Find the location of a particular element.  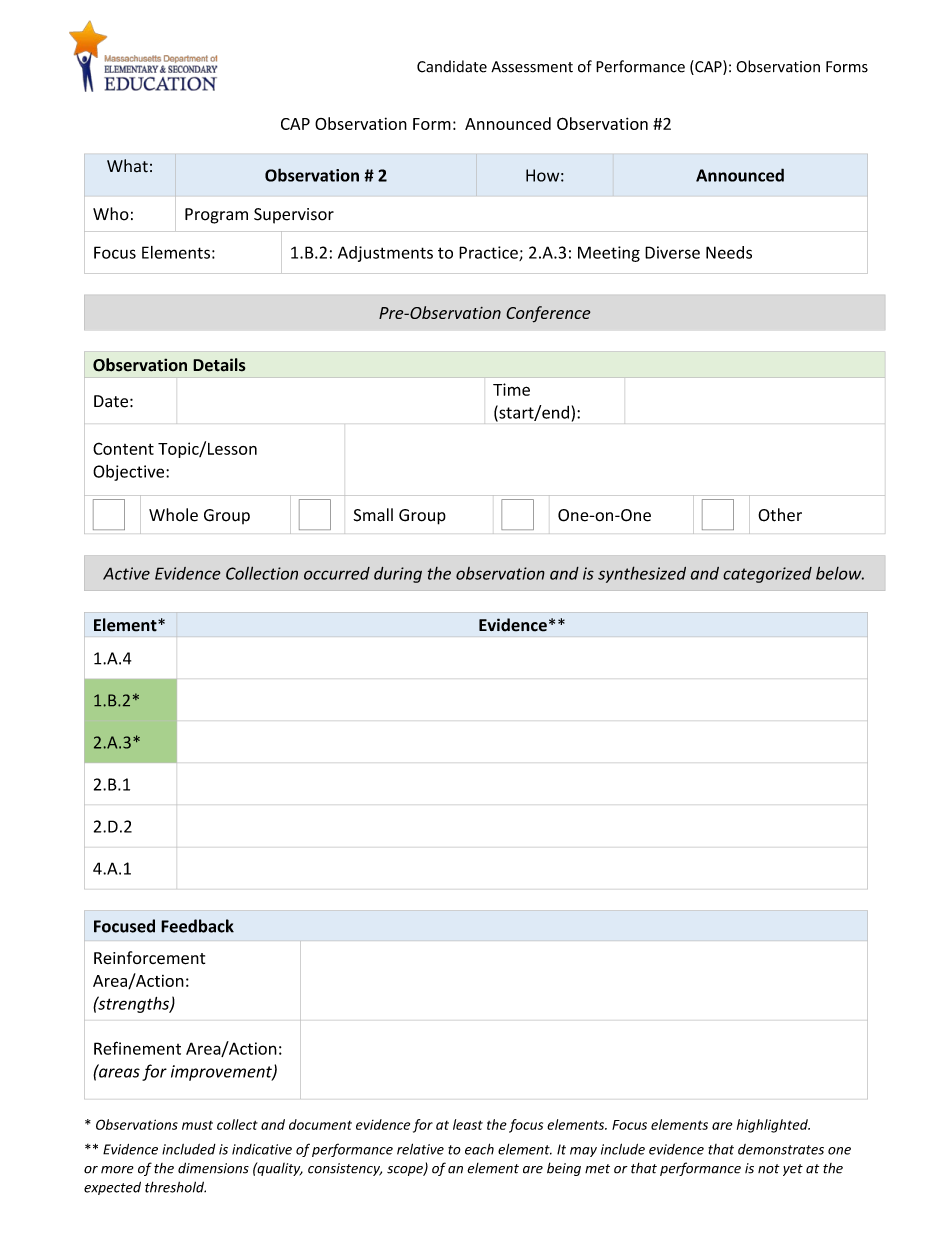

not is located at coordinates (769, 1169).
